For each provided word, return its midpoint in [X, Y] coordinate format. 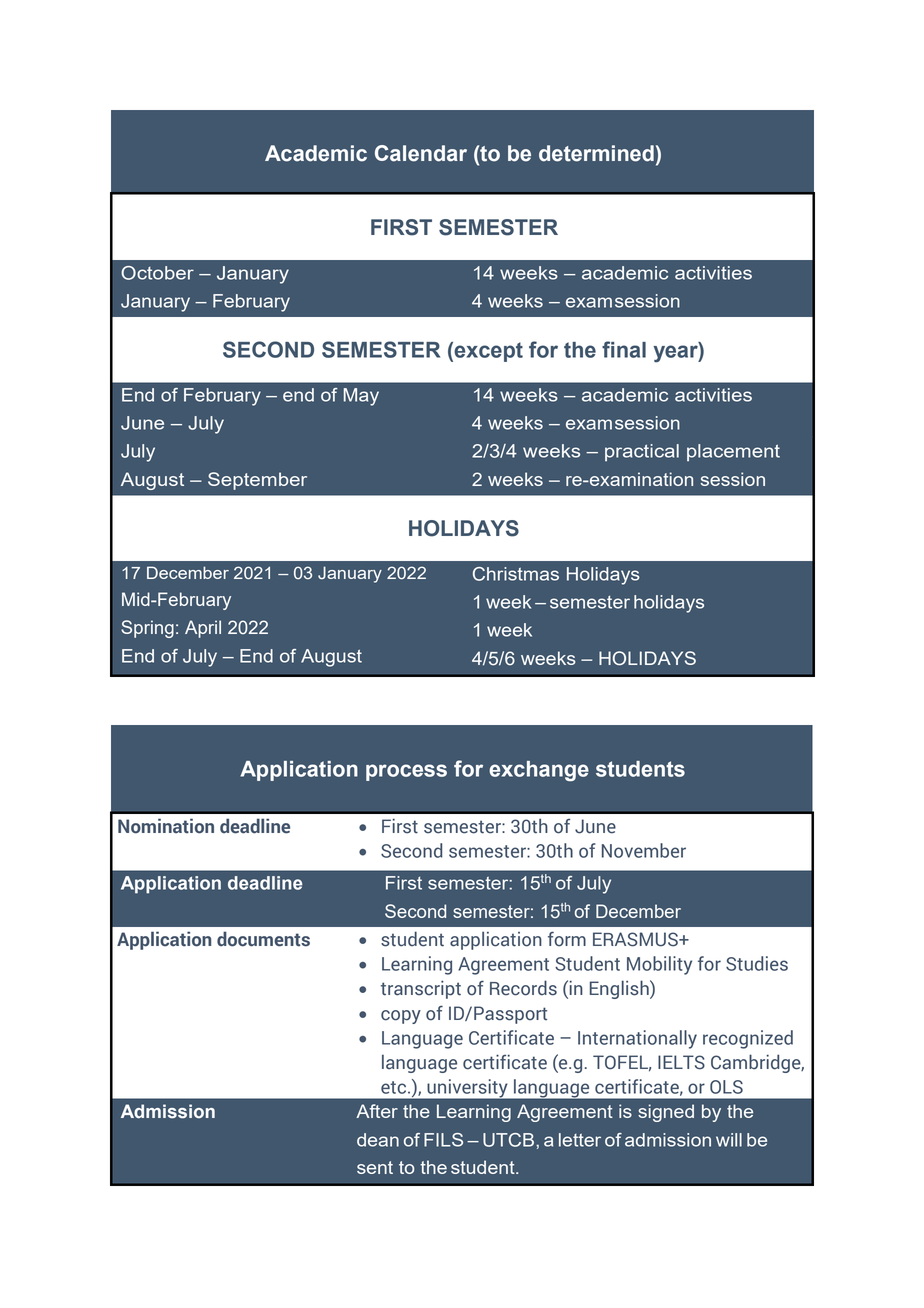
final [624, 349]
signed [666, 1113]
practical [642, 453]
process [406, 772]
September [257, 481]
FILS [443, 1140]
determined [596, 153]
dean [378, 1140]
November [644, 850]
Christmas [516, 574]
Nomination [166, 826]
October [157, 273]
